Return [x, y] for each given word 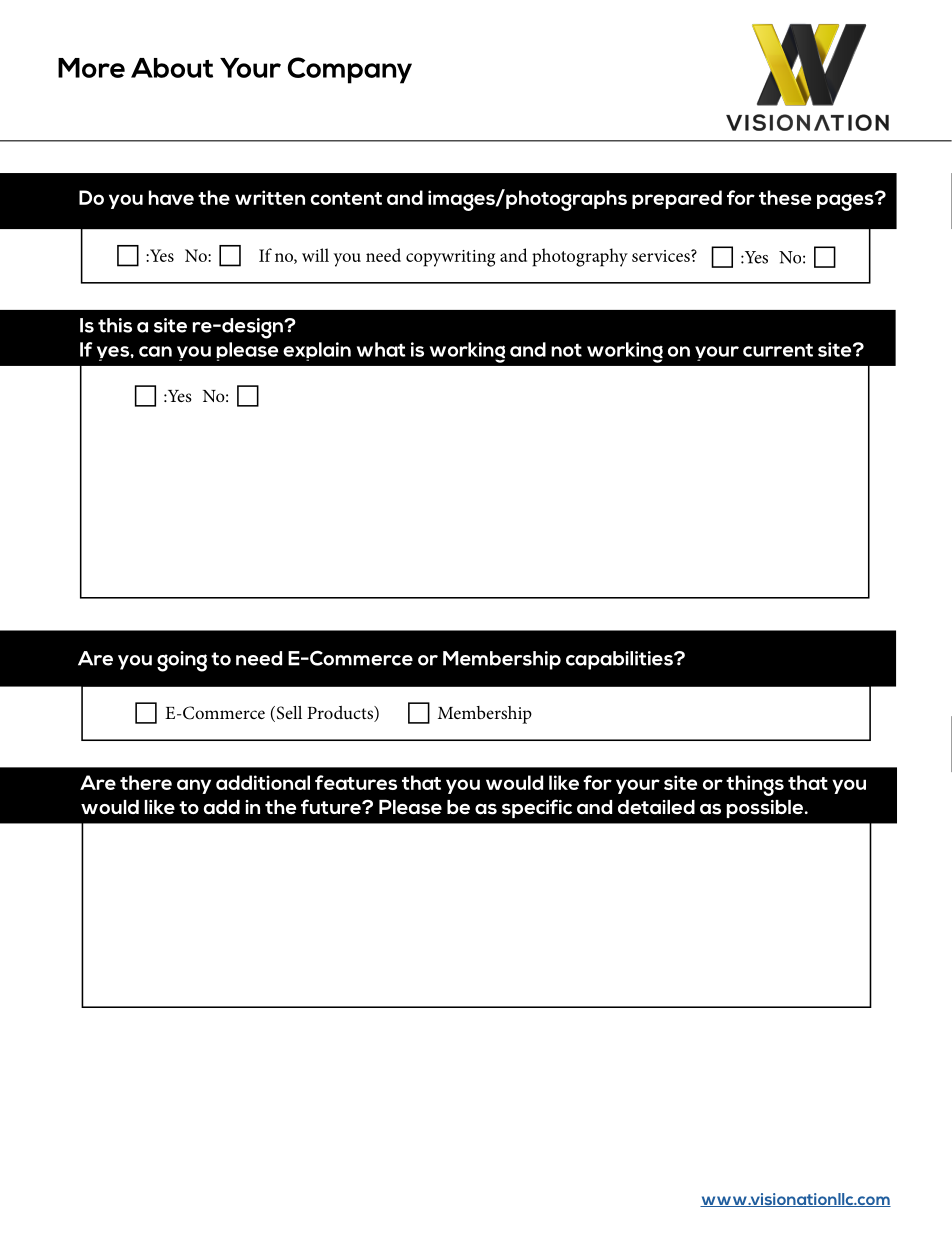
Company [350, 70]
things [755, 785]
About [172, 68]
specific [537, 808]
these [785, 197]
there [146, 782]
